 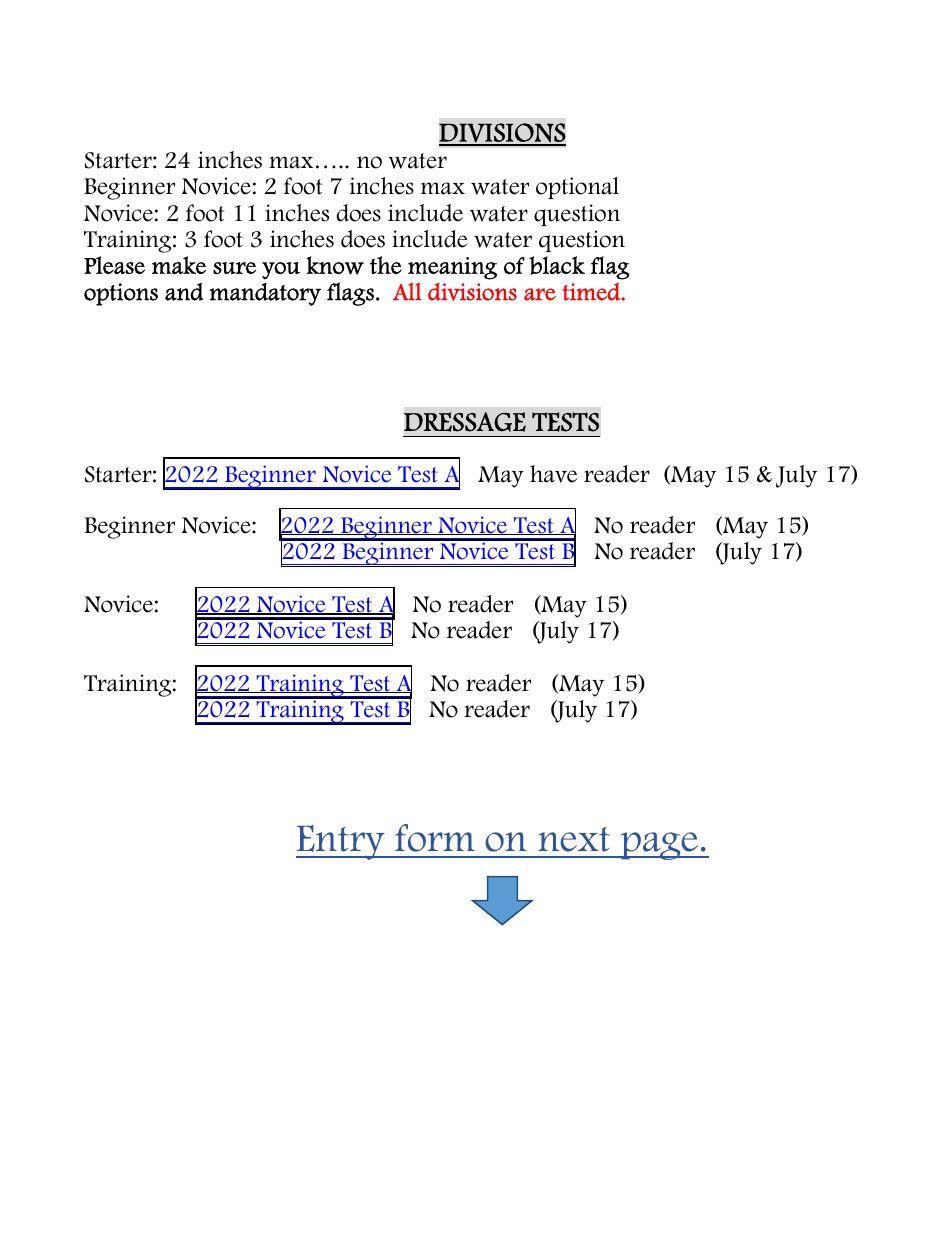 I want to click on timed, so click(x=592, y=292).
